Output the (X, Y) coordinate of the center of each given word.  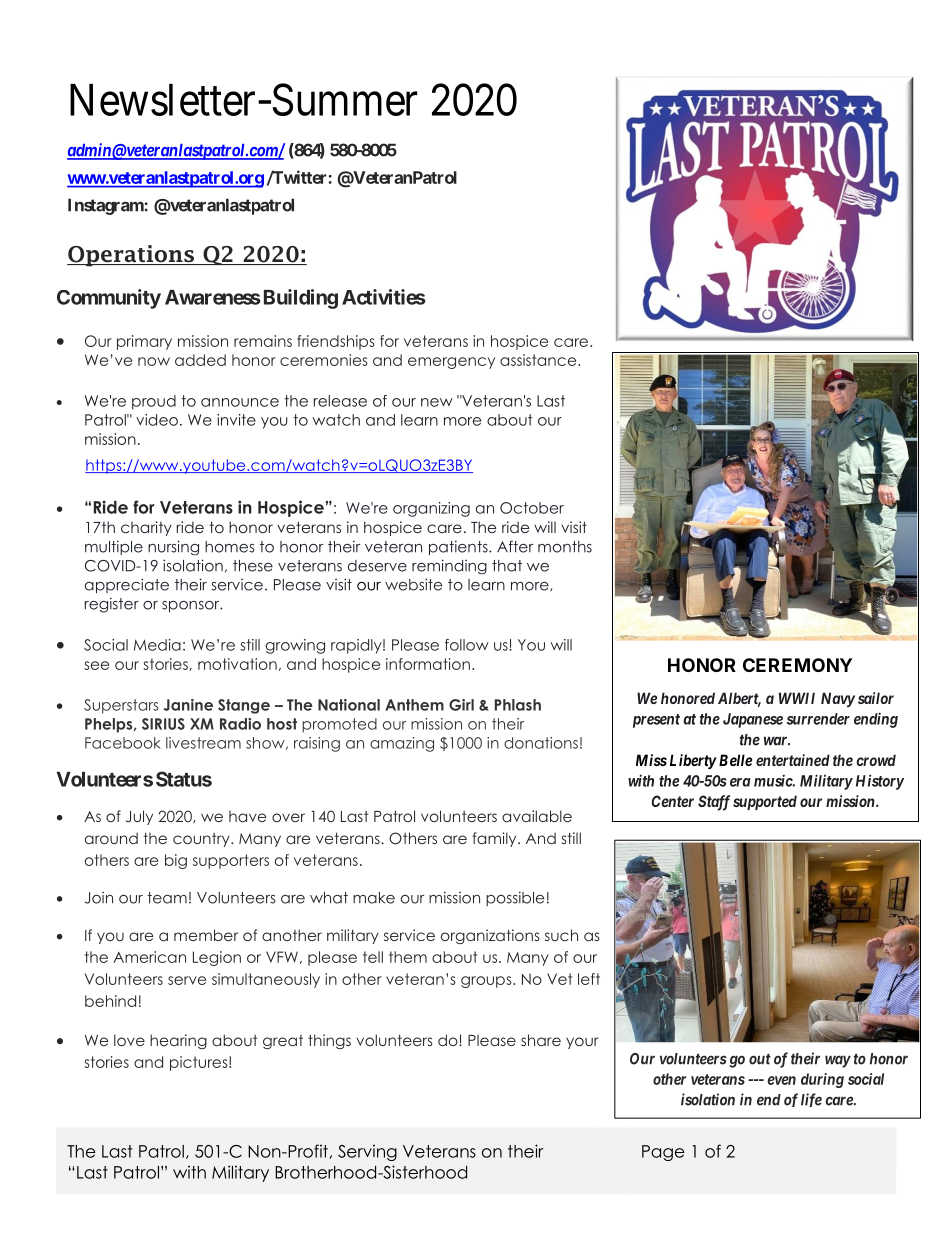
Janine (188, 705)
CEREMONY (797, 665)
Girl (461, 705)
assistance (539, 360)
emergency (451, 363)
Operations (131, 255)
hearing (178, 1041)
